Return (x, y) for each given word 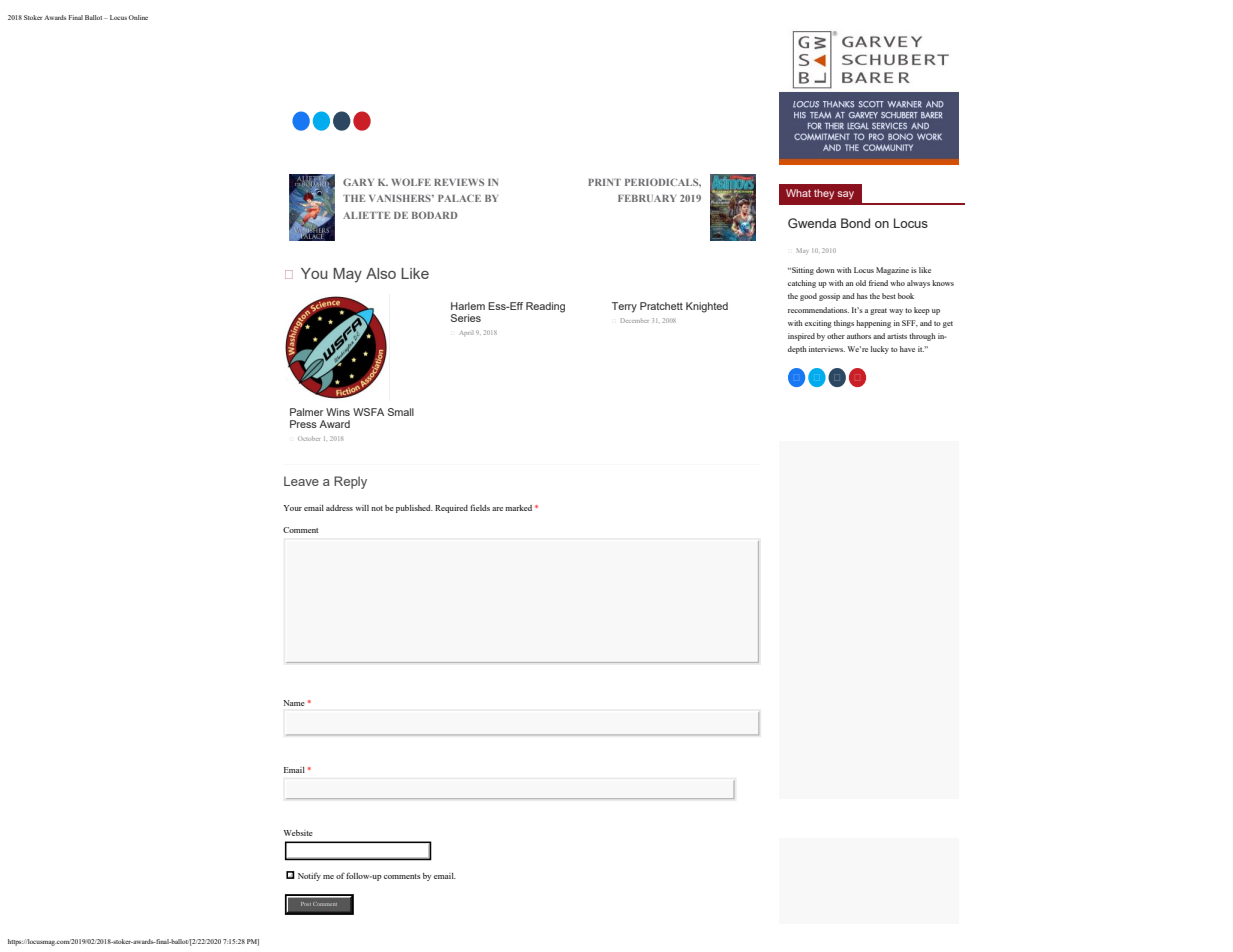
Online (138, 17)
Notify (309, 876)
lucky (880, 350)
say (846, 195)
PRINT (604, 182)
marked (518, 508)
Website (298, 833)
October (309, 438)
